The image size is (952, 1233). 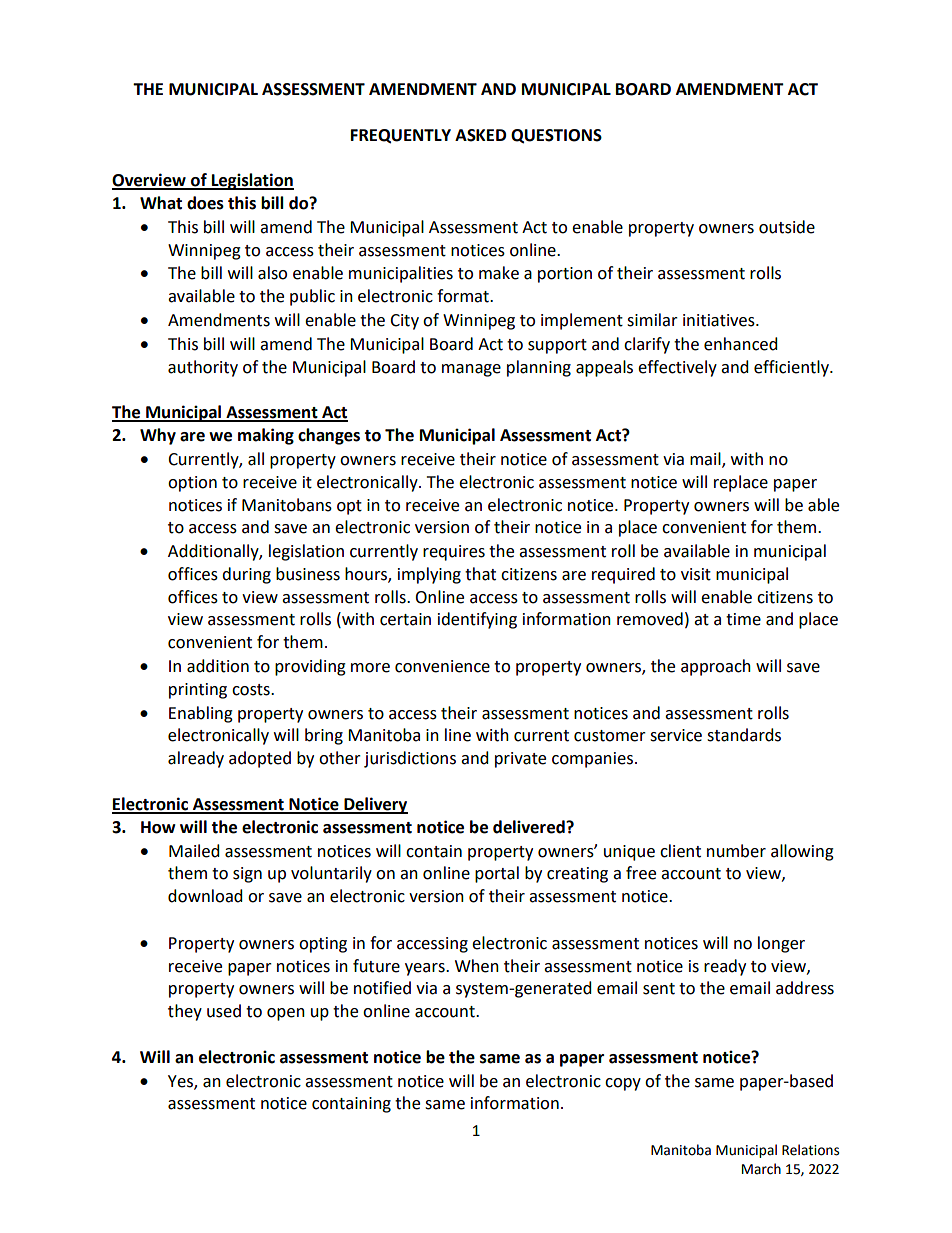 What do you see at coordinates (192, 484) in the screenshot?
I see `option` at bounding box center [192, 484].
